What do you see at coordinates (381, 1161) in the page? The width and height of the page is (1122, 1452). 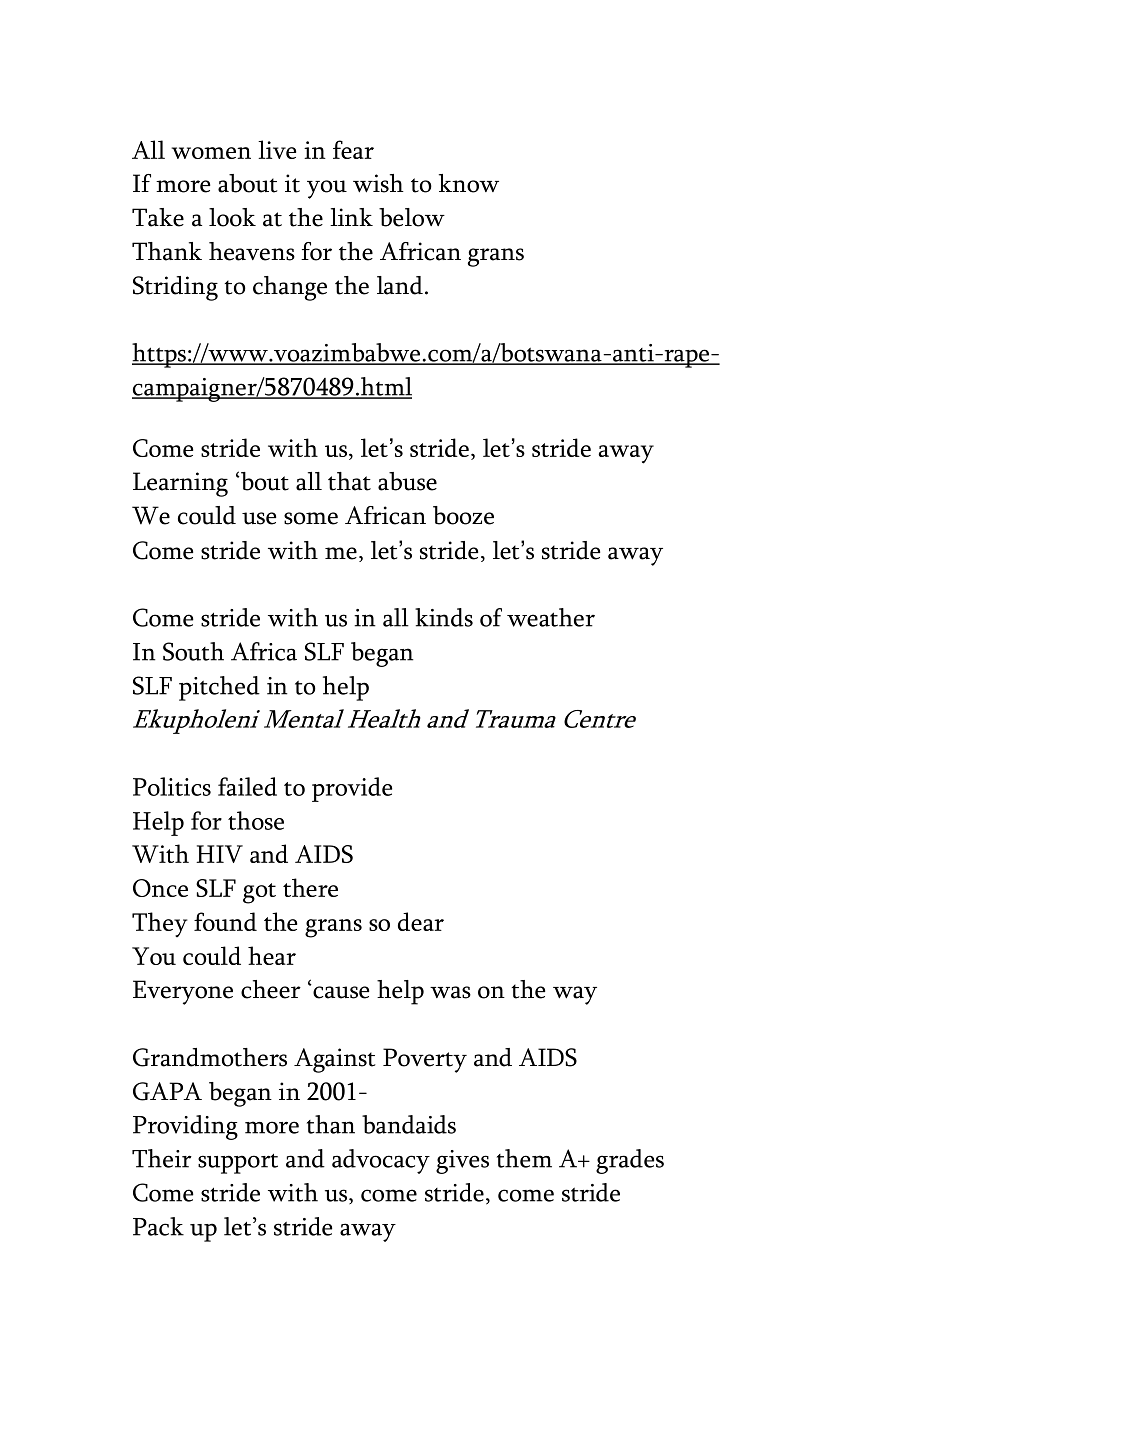 I see `advocacy` at bounding box center [381, 1161].
